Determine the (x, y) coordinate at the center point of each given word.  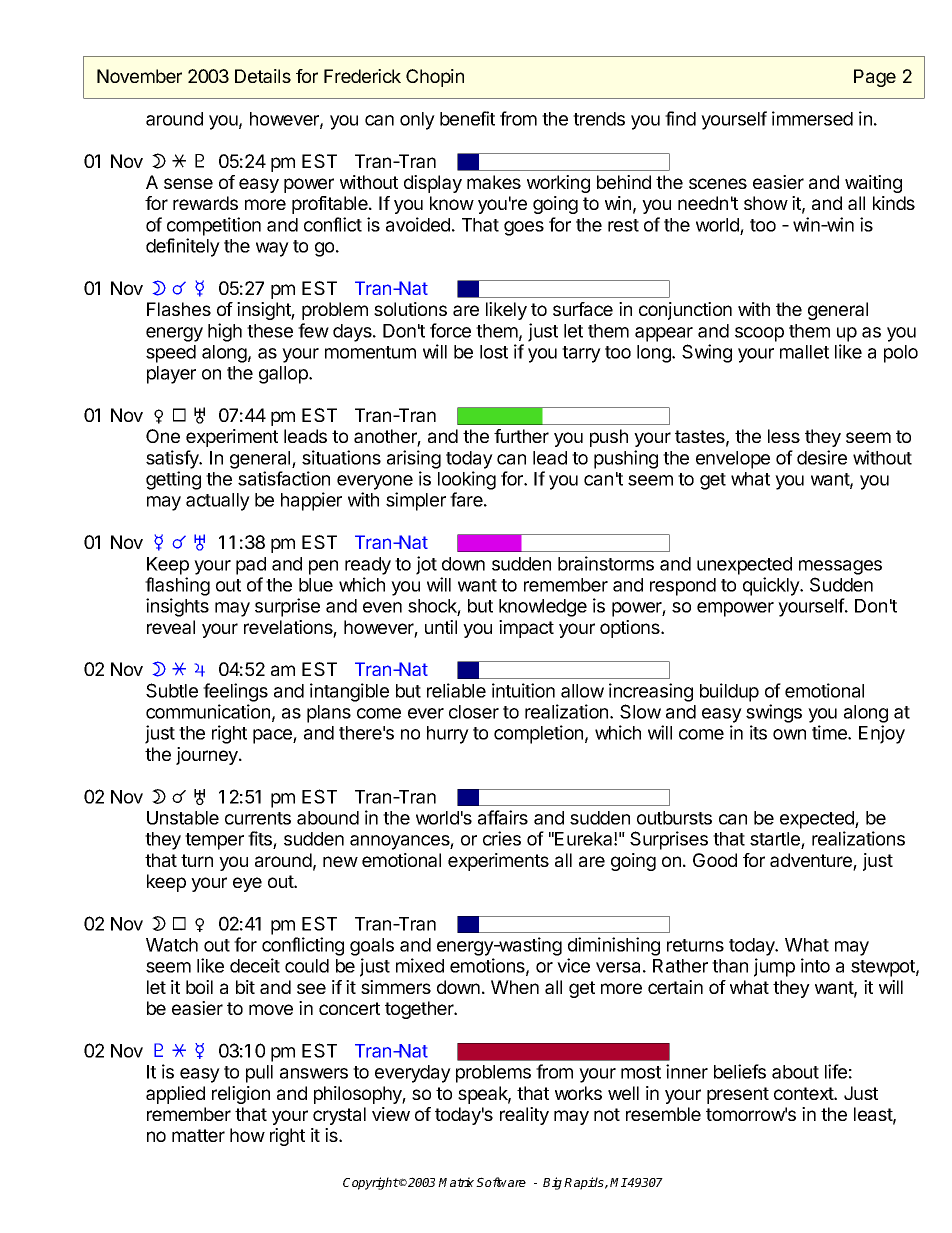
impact (526, 629)
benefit (467, 118)
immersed (812, 118)
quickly (772, 586)
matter (198, 1135)
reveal (171, 627)
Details (263, 76)
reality (524, 1116)
